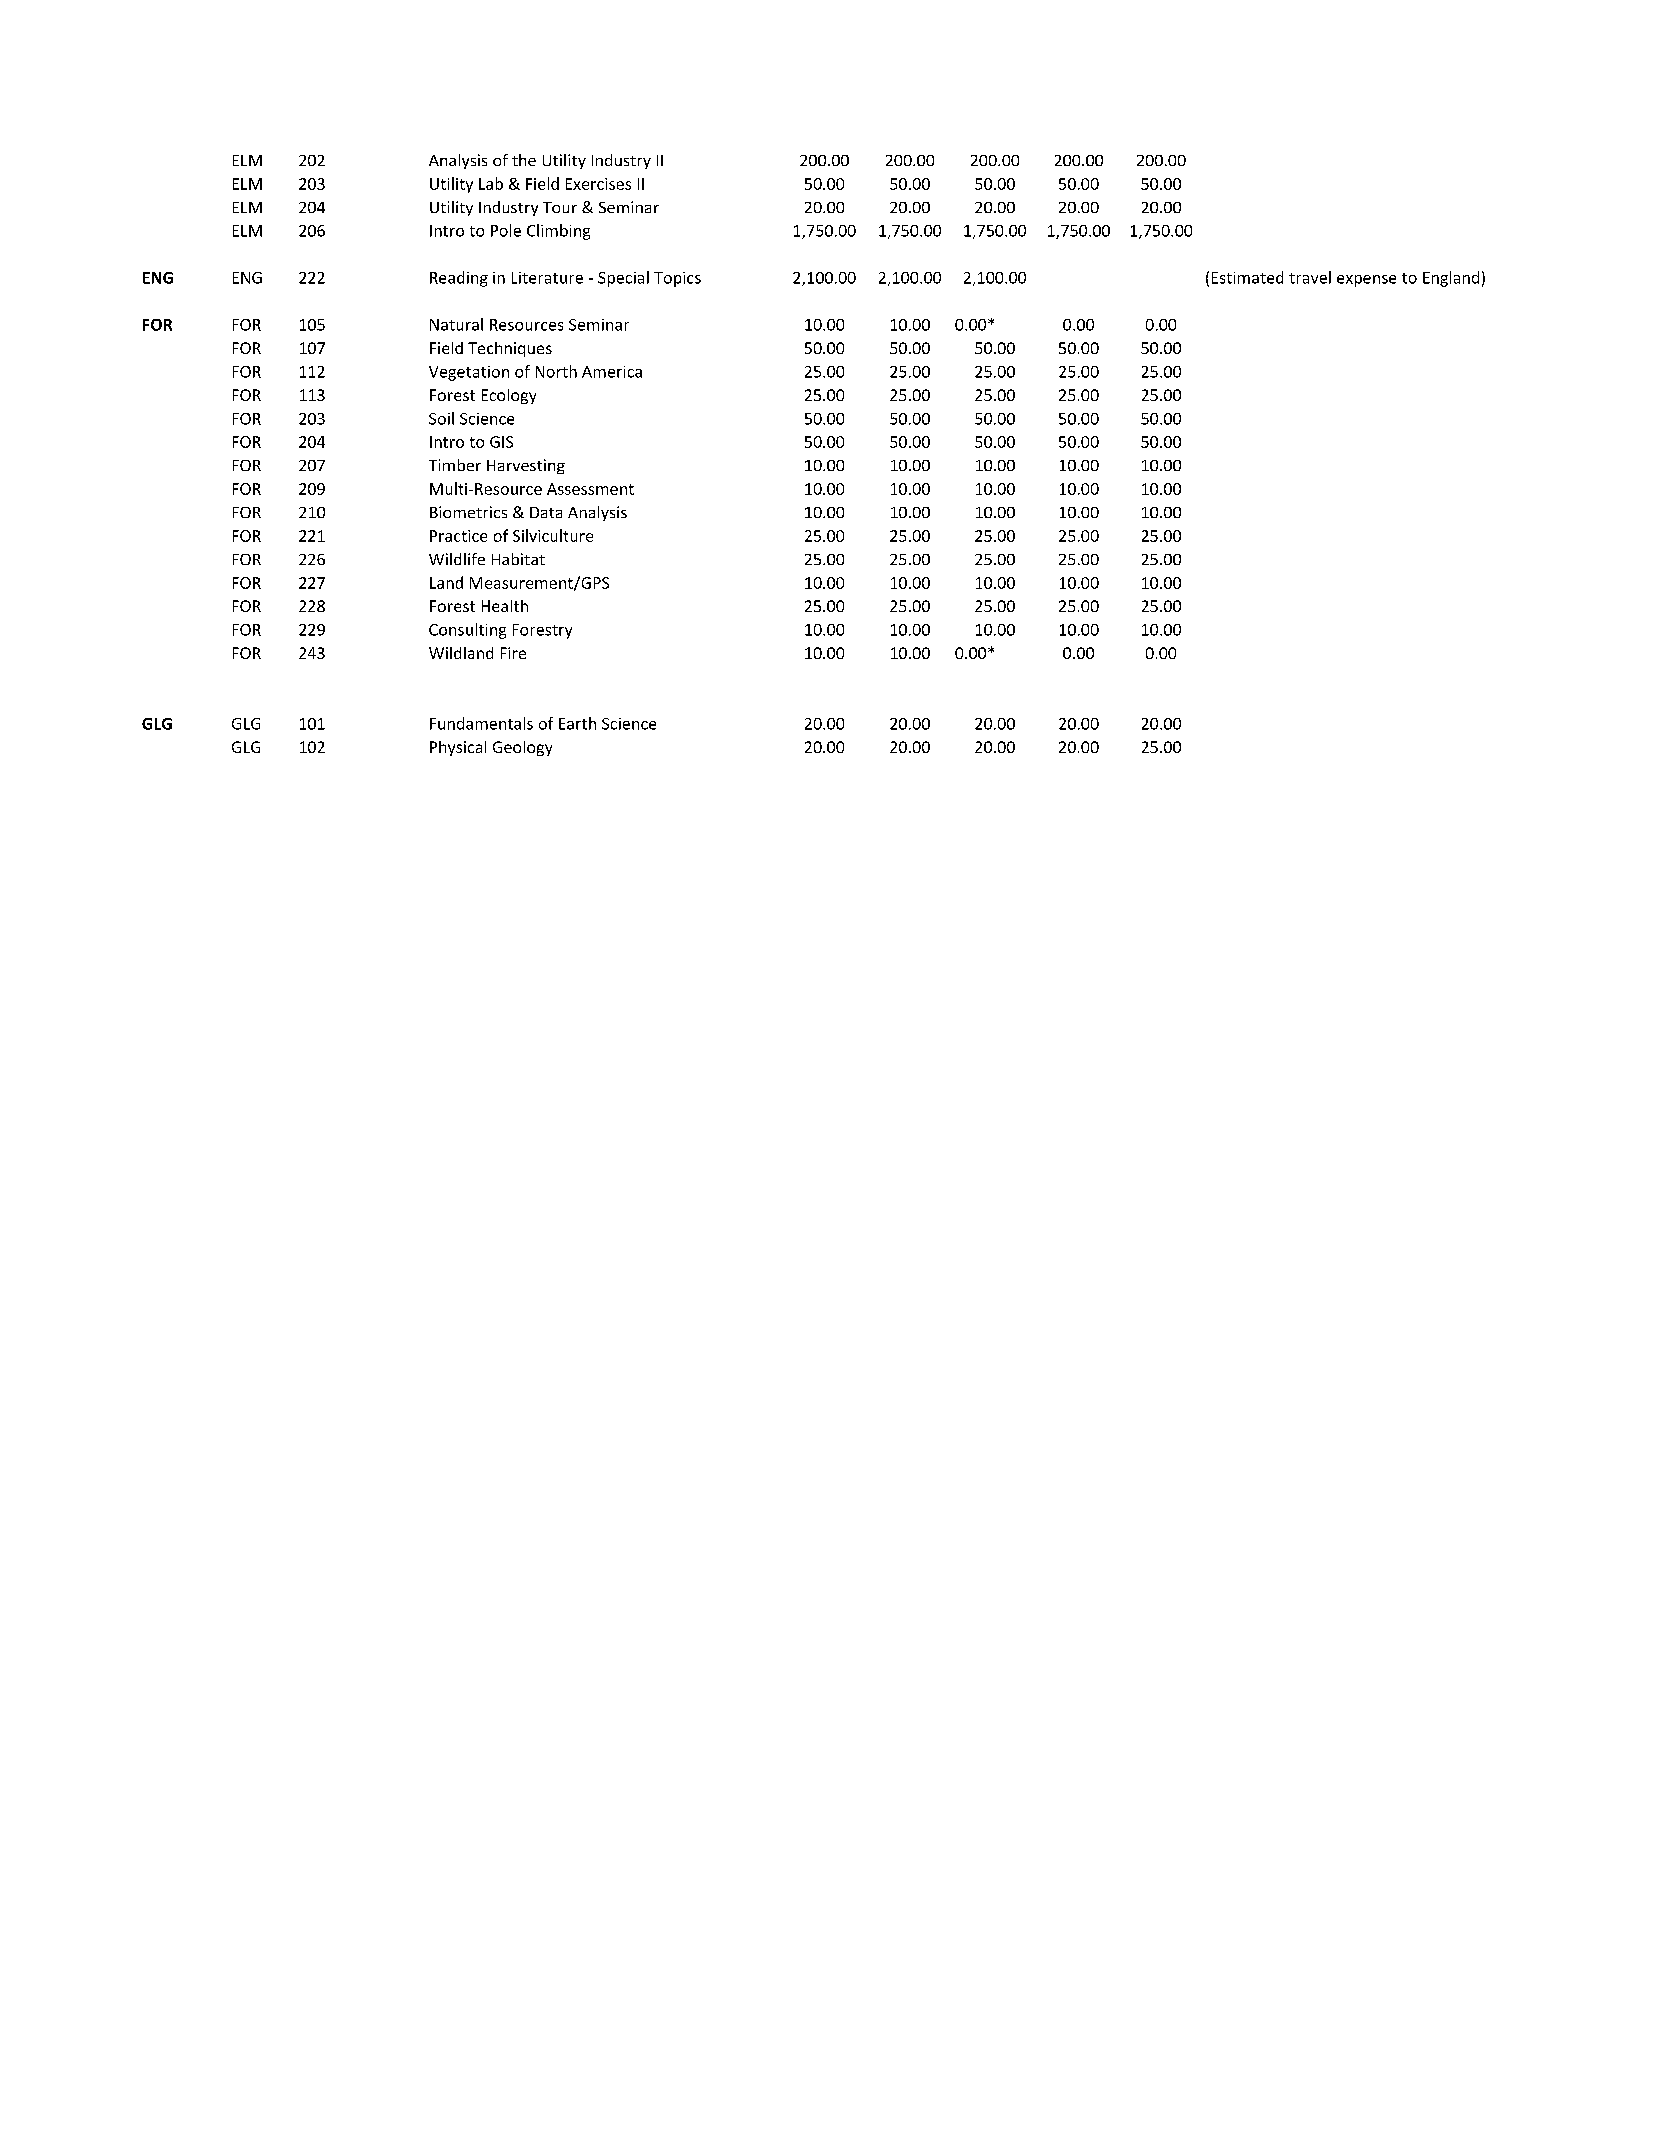 Image resolution: width=1662 pixels, height=2151 pixels. Describe the element at coordinates (560, 207) in the screenshot. I see `Tour` at that location.
